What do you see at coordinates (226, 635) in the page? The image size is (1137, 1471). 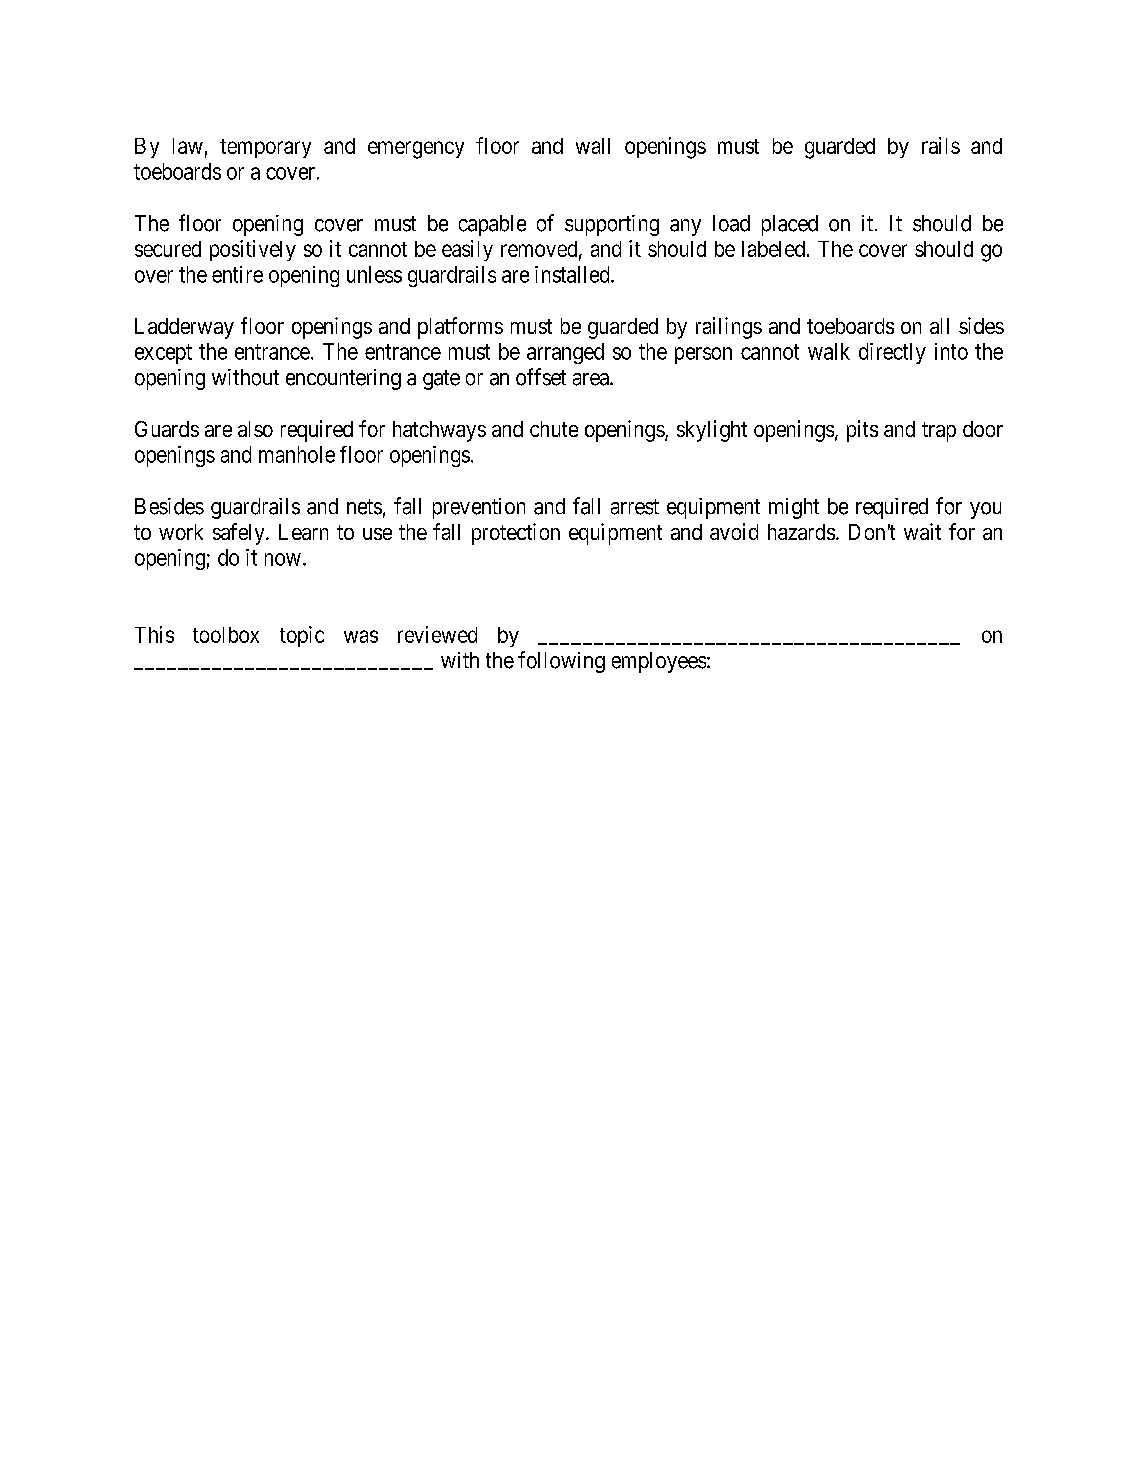 I see `toolbox` at bounding box center [226, 635].
